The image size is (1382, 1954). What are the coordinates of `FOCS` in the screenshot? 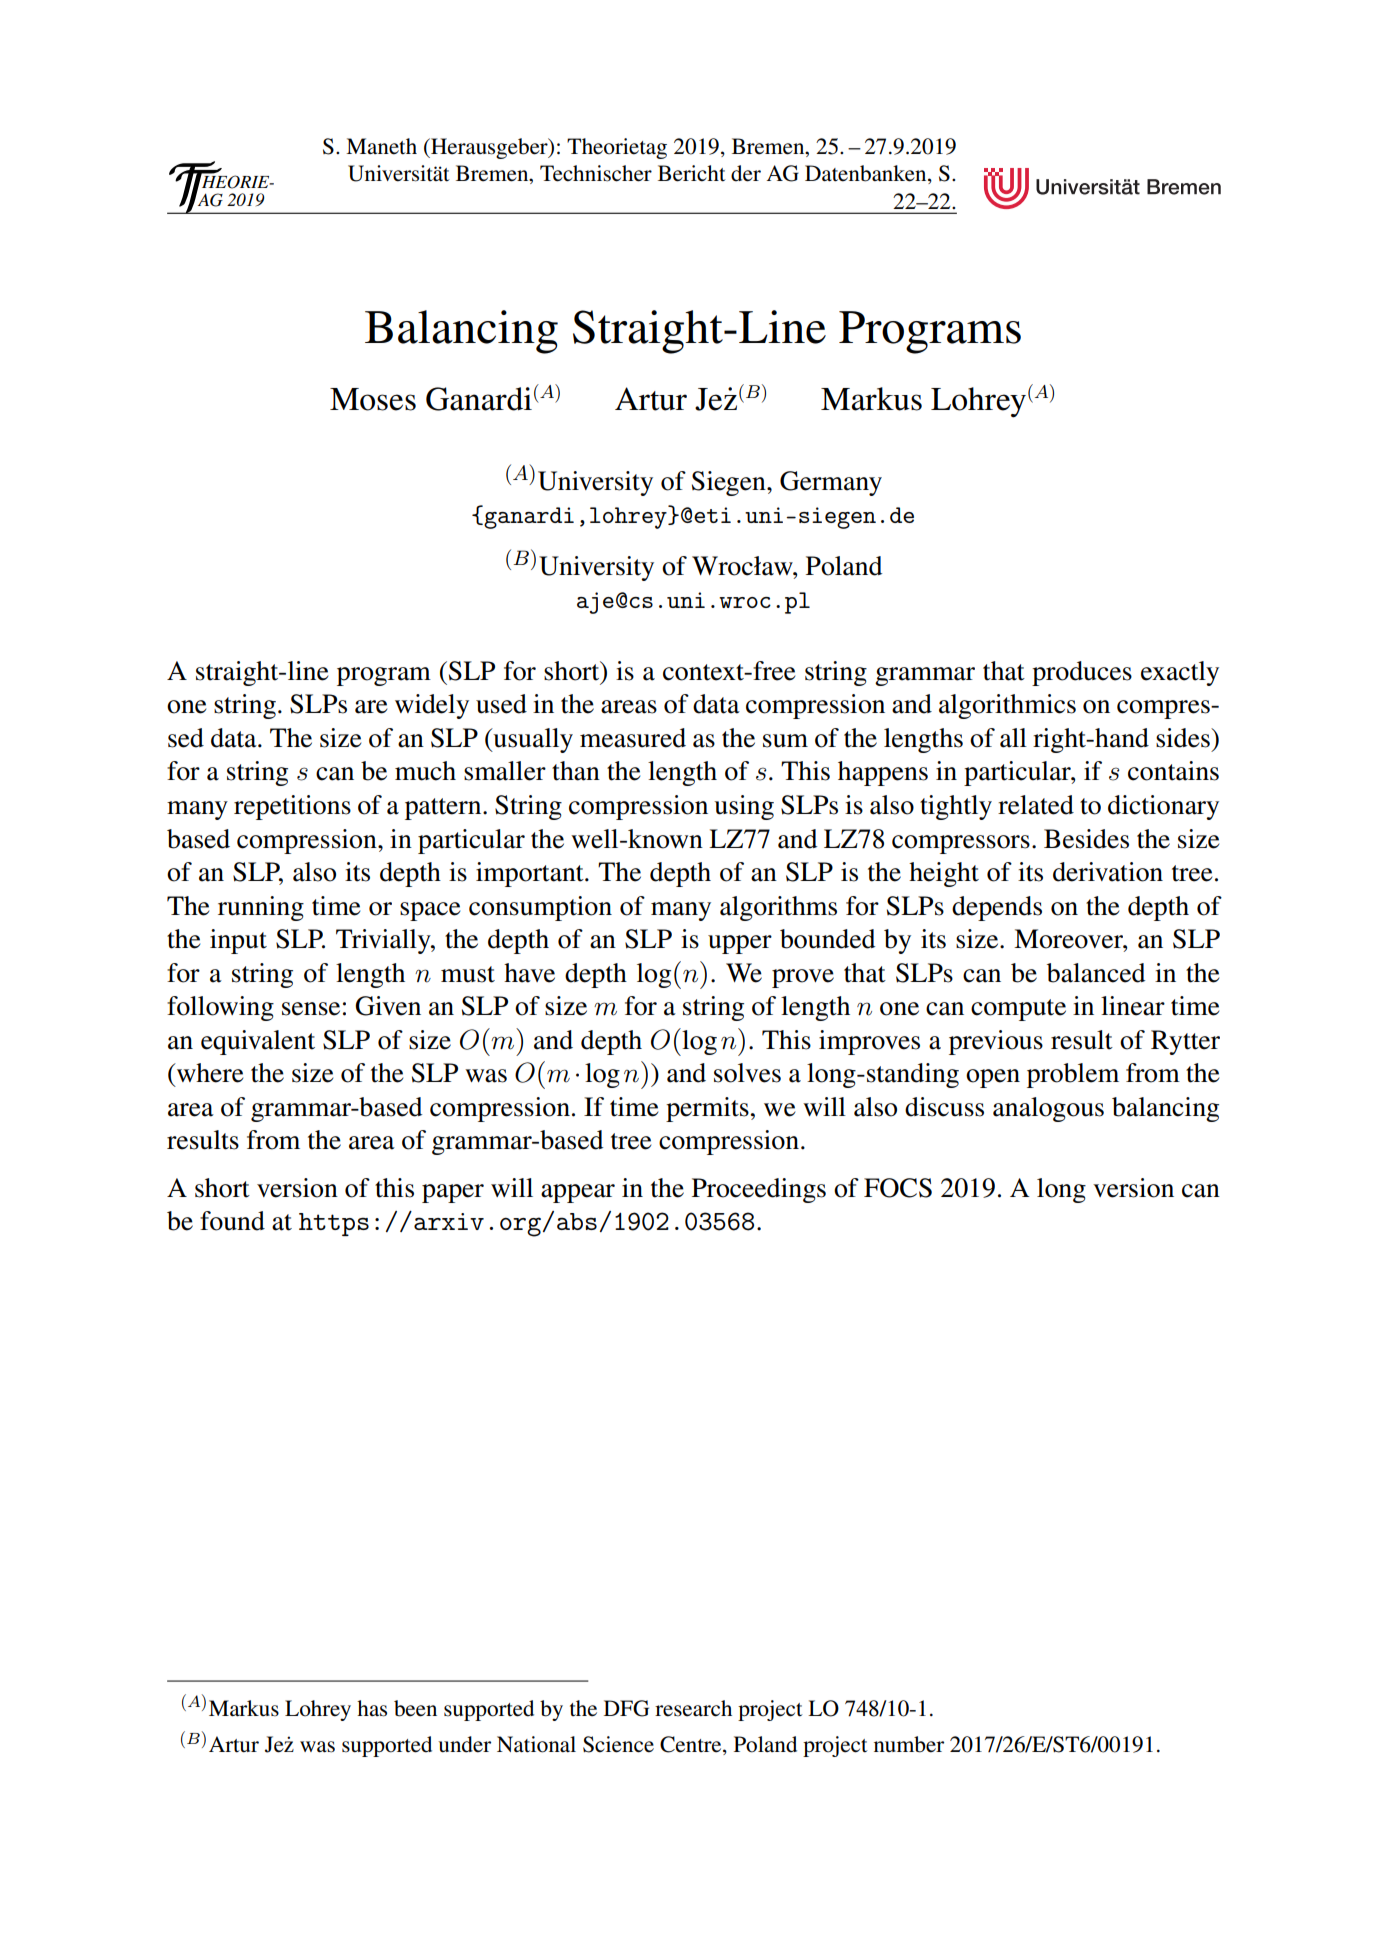 It's located at (898, 1188).
